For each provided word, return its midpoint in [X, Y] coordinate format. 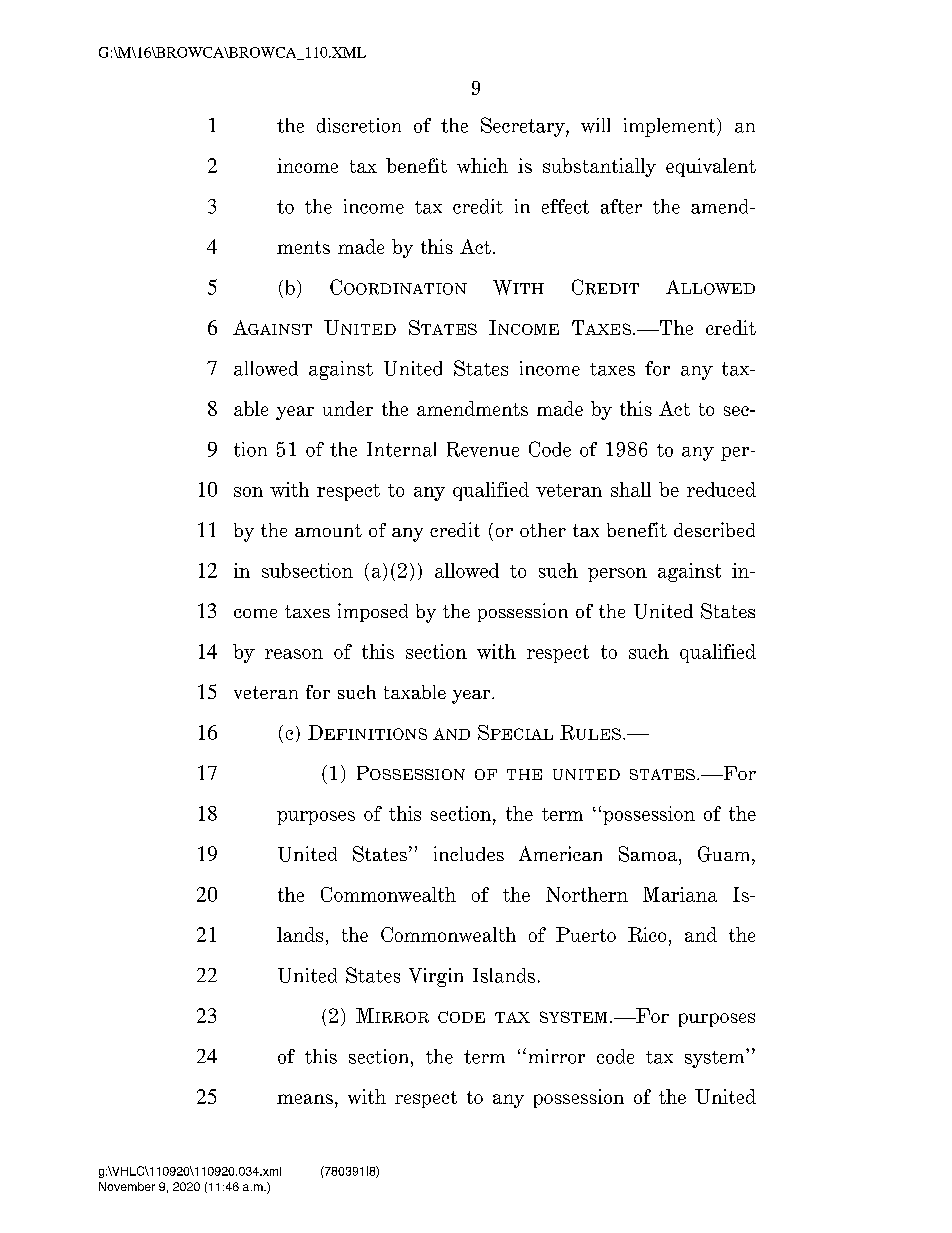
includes [469, 853]
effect [565, 206]
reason [294, 654]
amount [328, 530]
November [127, 1186]
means [305, 1099]
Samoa [649, 854]
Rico [647, 934]
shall [631, 489]
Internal [401, 449]
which [482, 165]
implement [671, 127]
